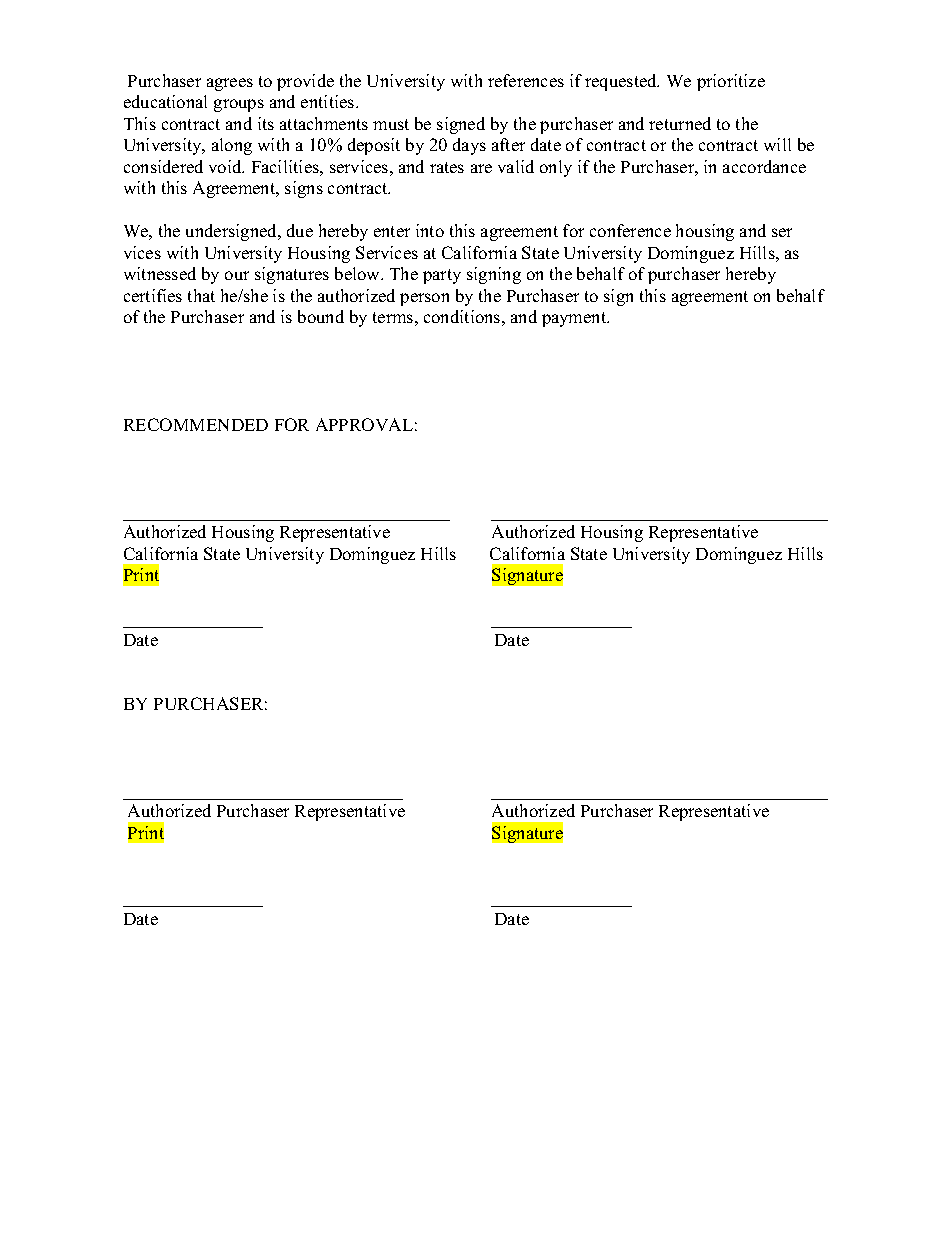 Image resolution: width=952 pixels, height=1233 pixels. Describe the element at coordinates (731, 82) in the page. I see `prioritize` at that location.
